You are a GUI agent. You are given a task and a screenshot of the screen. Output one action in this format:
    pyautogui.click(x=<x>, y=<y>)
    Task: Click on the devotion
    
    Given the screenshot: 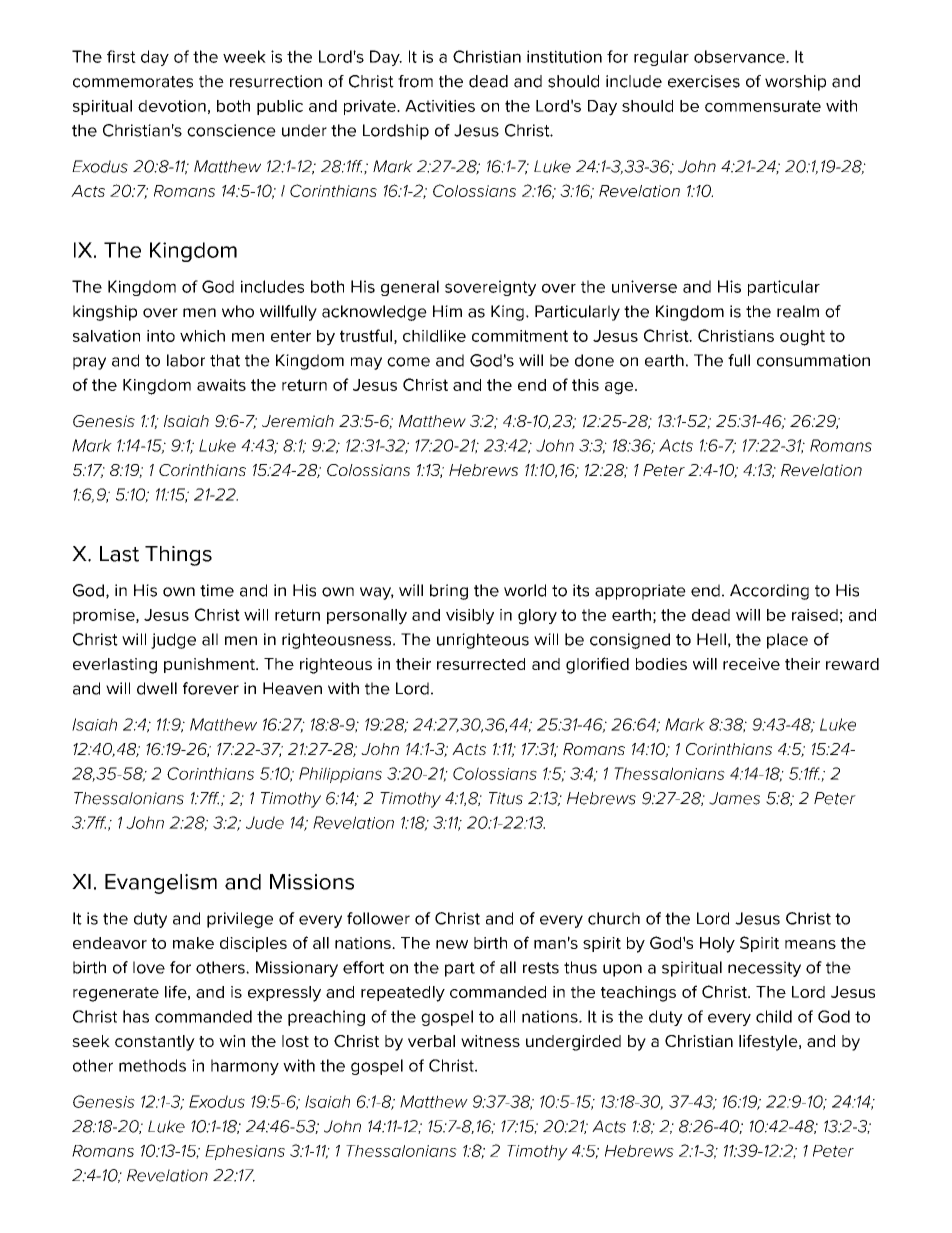 What is the action you would take?
    pyautogui.click(x=172, y=106)
